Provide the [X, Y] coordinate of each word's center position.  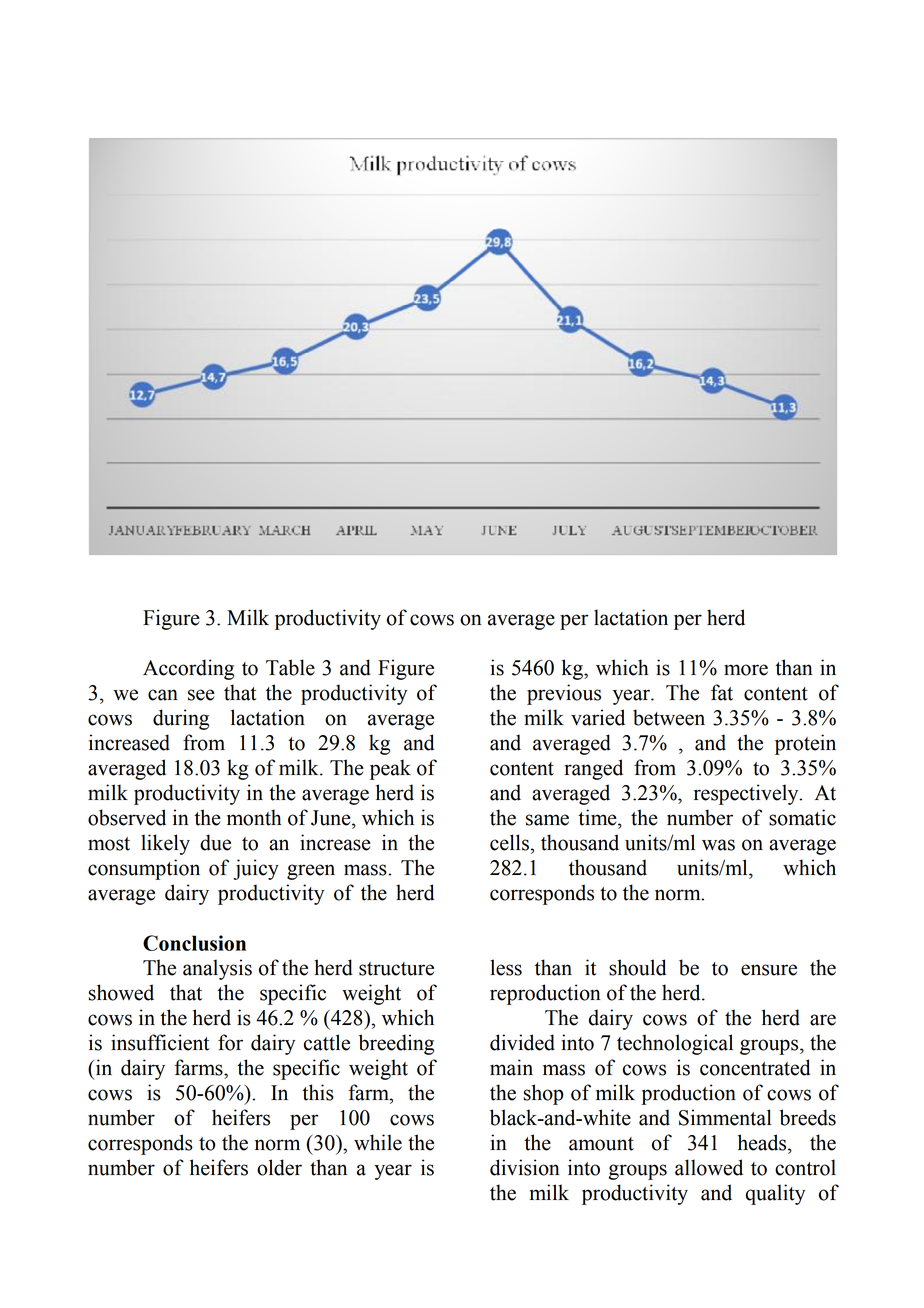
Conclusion [194, 943]
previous [564, 694]
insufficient [160, 1042]
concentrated [755, 1067]
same [547, 820]
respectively [747, 794]
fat [722, 692]
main [511, 1067]
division [525, 1167]
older [279, 1167]
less [506, 967]
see [201, 695]
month [254, 817]
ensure [769, 970]
